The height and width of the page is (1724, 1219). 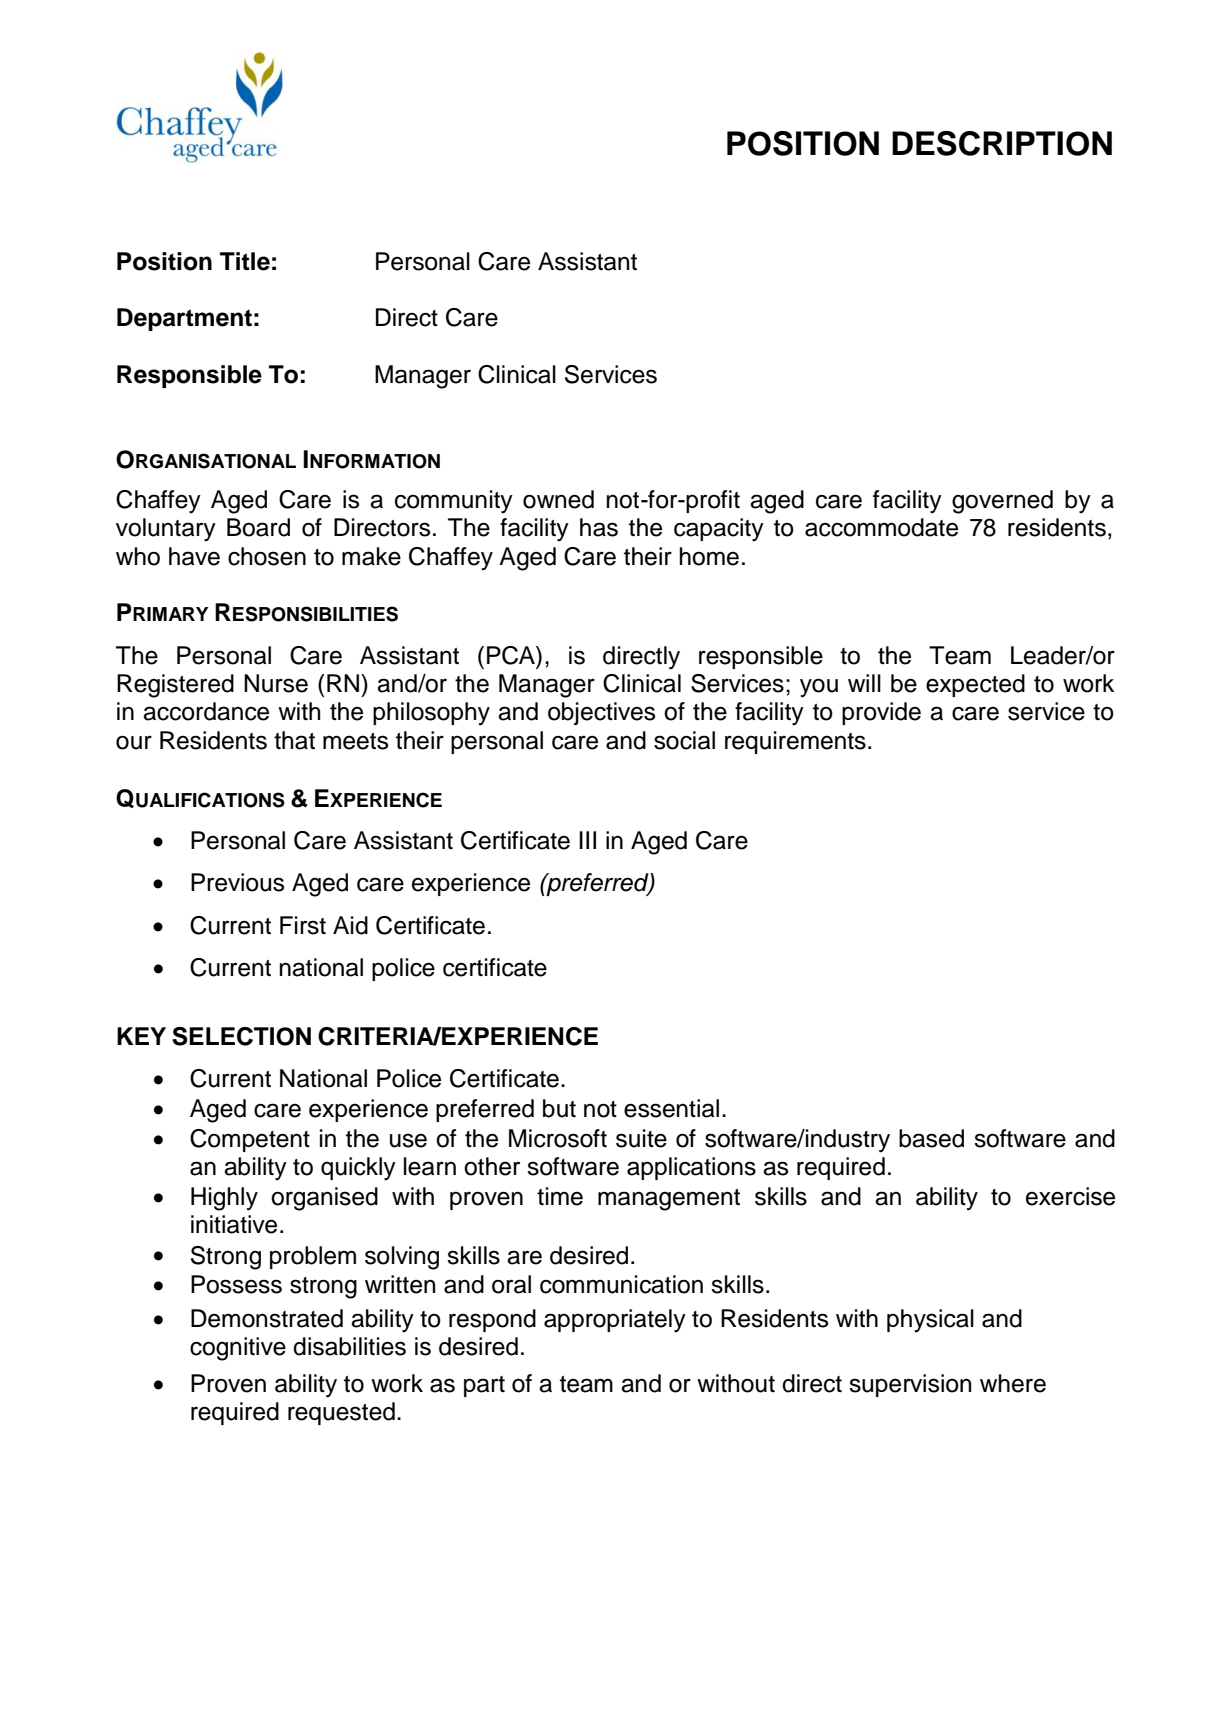 What do you see at coordinates (910, 1385) in the page?
I see `supervision` at bounding box center [910, 1385].
